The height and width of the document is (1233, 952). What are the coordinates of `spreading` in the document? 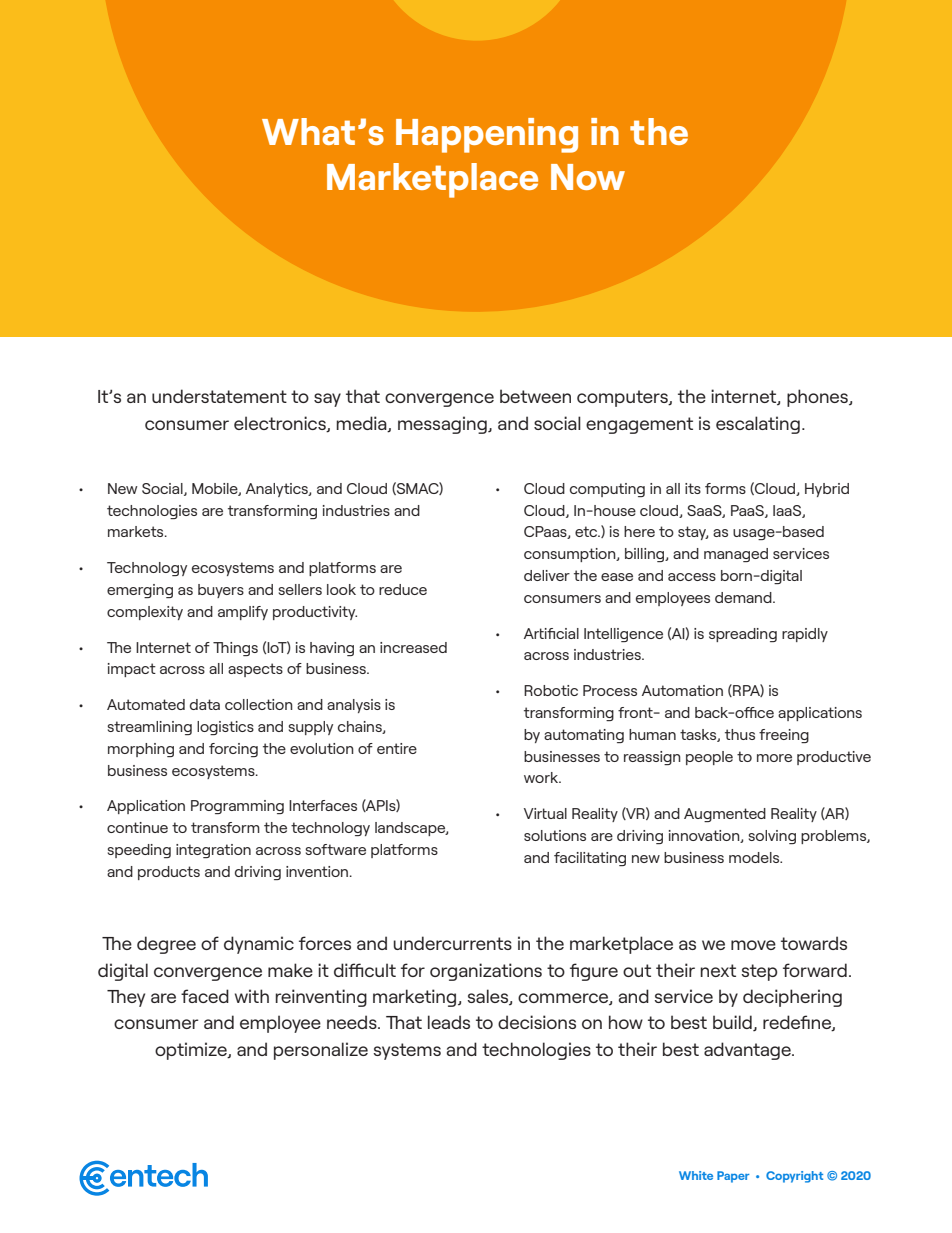 It's located at (743, 635).
